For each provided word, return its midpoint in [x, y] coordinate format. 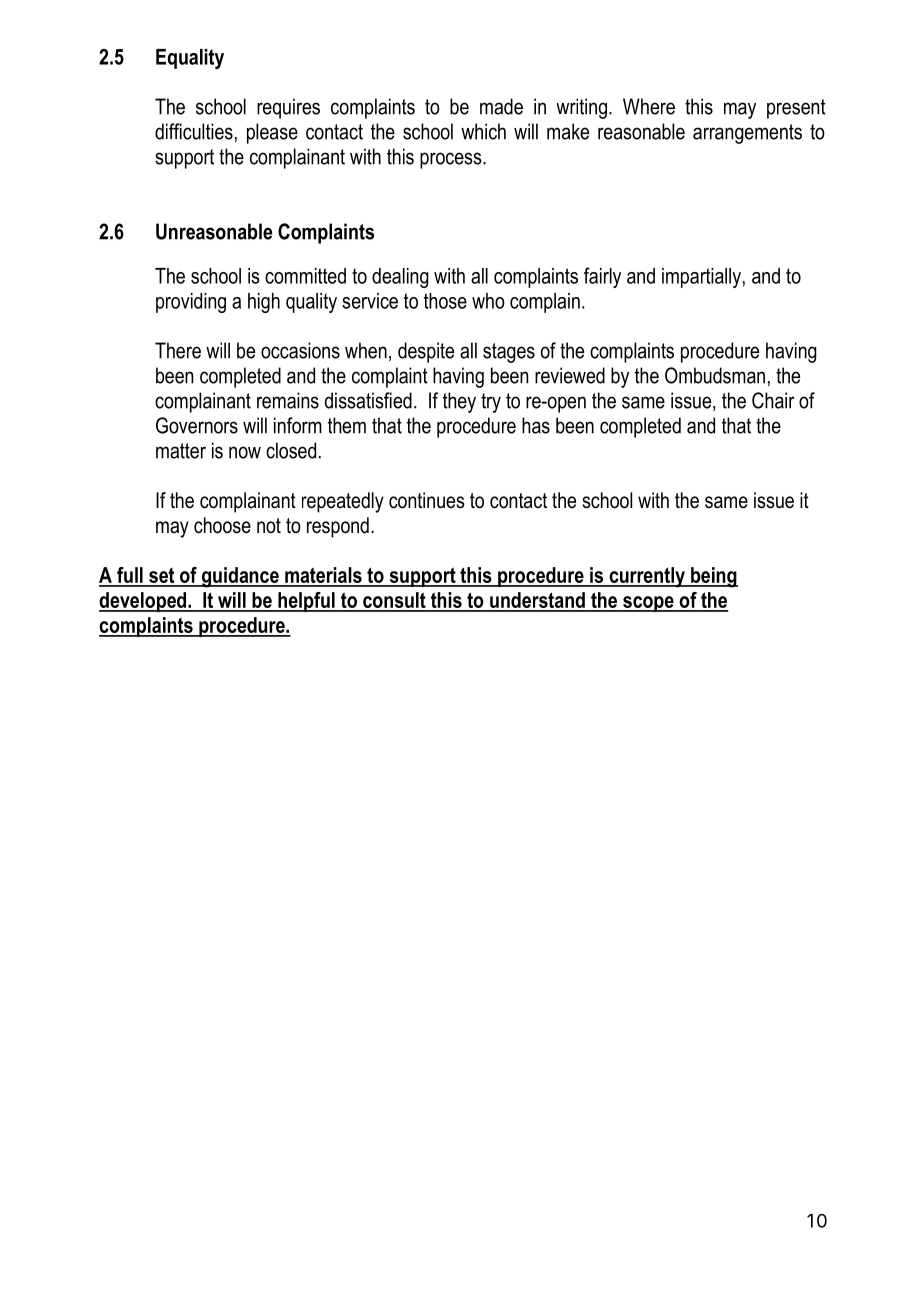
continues [427, 500]
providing [191, 303]
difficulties [194, 131]
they [459, 402]
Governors [197, 425]
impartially [701, 278]
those [445, 301]
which [483, 131]
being [713, 577]
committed [305, 276]
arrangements [747, 134]
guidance [240, 577]
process [452, 160]
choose [222, 525]
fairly [602, 277]
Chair [773, 400]
